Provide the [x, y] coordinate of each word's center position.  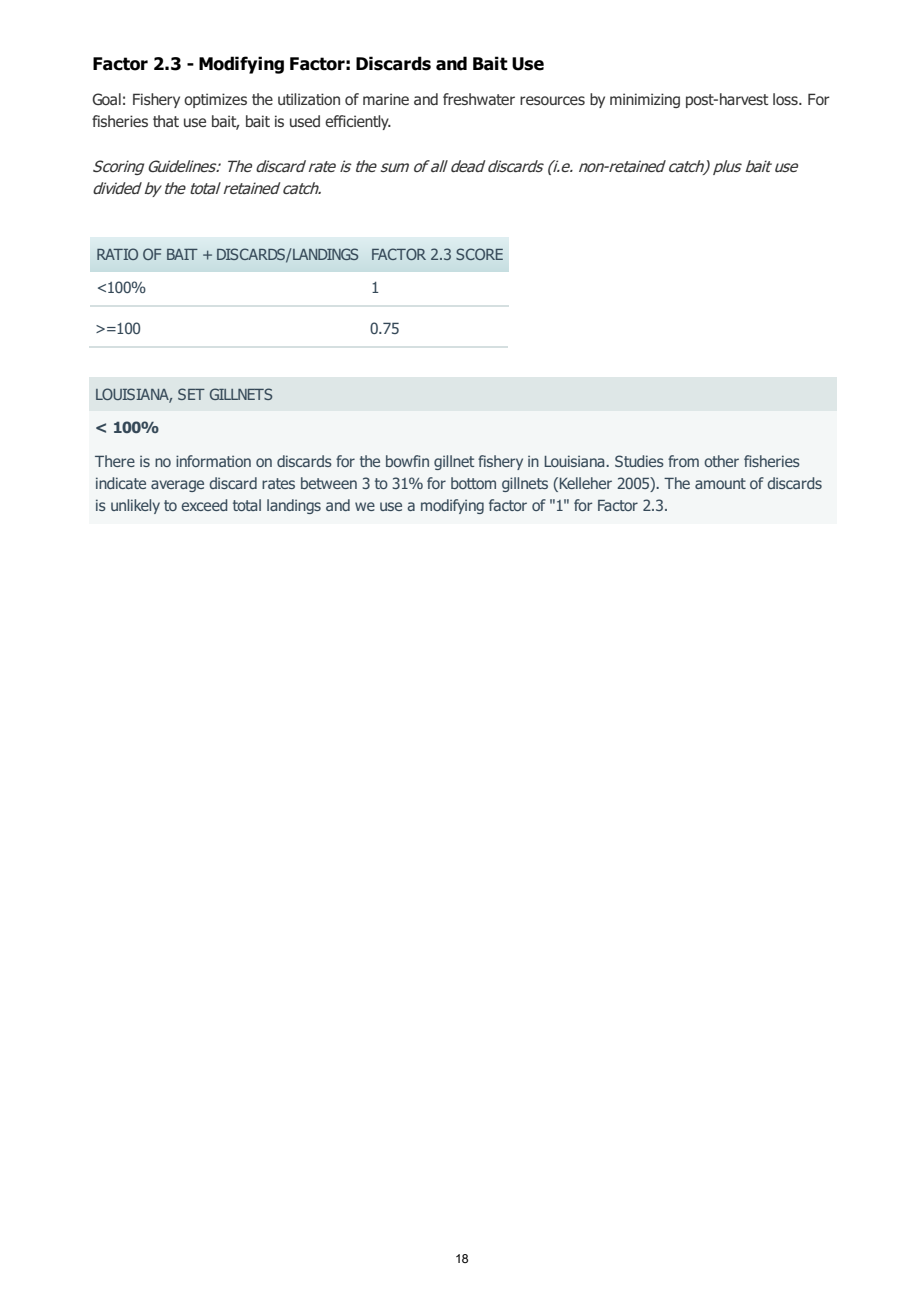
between [329, 483]
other [721, 461]
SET [191, 394]
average [177, 486]
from [683, 461]
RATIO [117, 254]
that [166, 121]
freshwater [479, 99]
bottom [473, 483]
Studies [639, 461]
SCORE [479, 254]
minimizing [645, 100]
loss [786, 99]
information [213, 461]
